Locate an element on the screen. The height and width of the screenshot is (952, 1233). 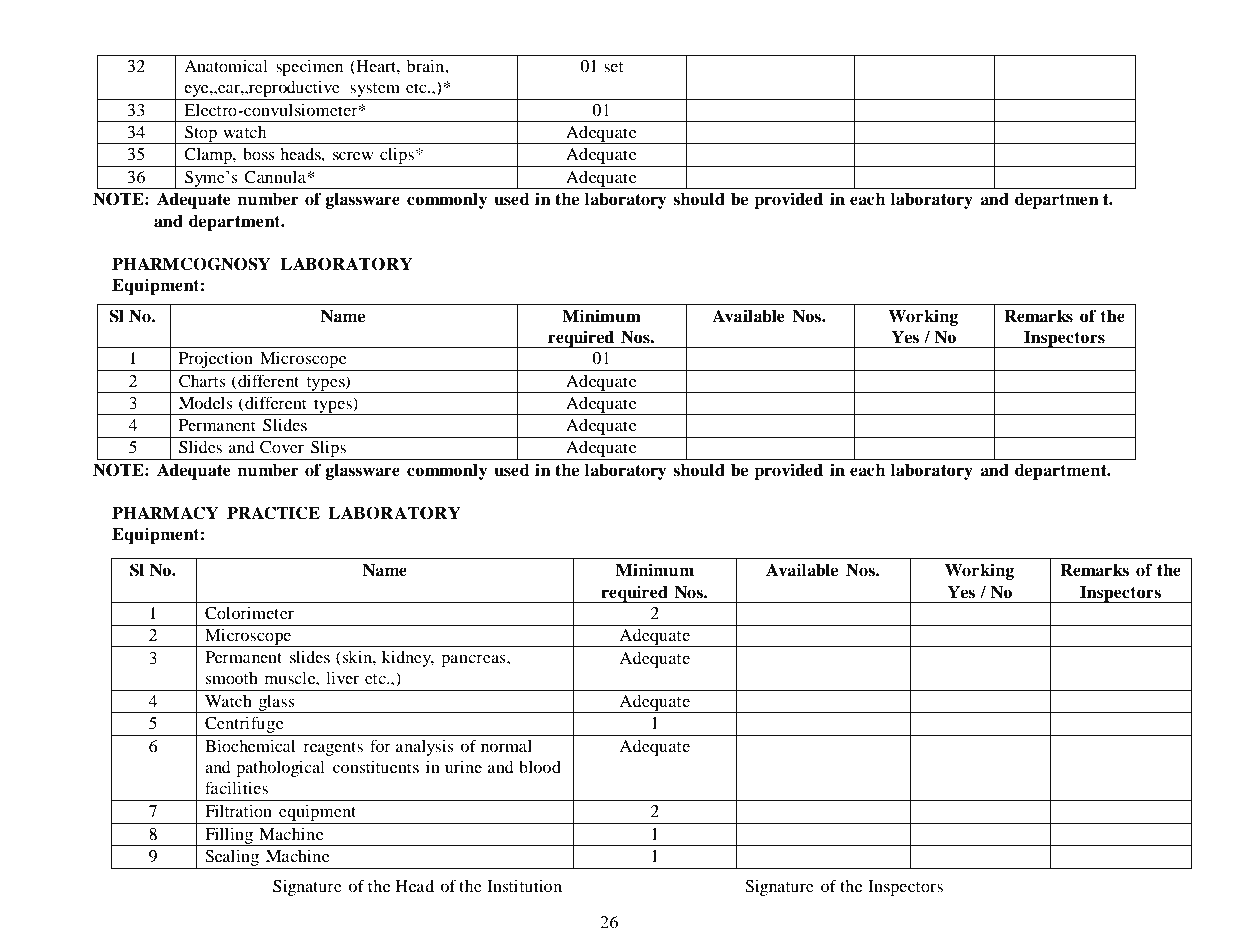
normal is located at coordinates (506, 746).
